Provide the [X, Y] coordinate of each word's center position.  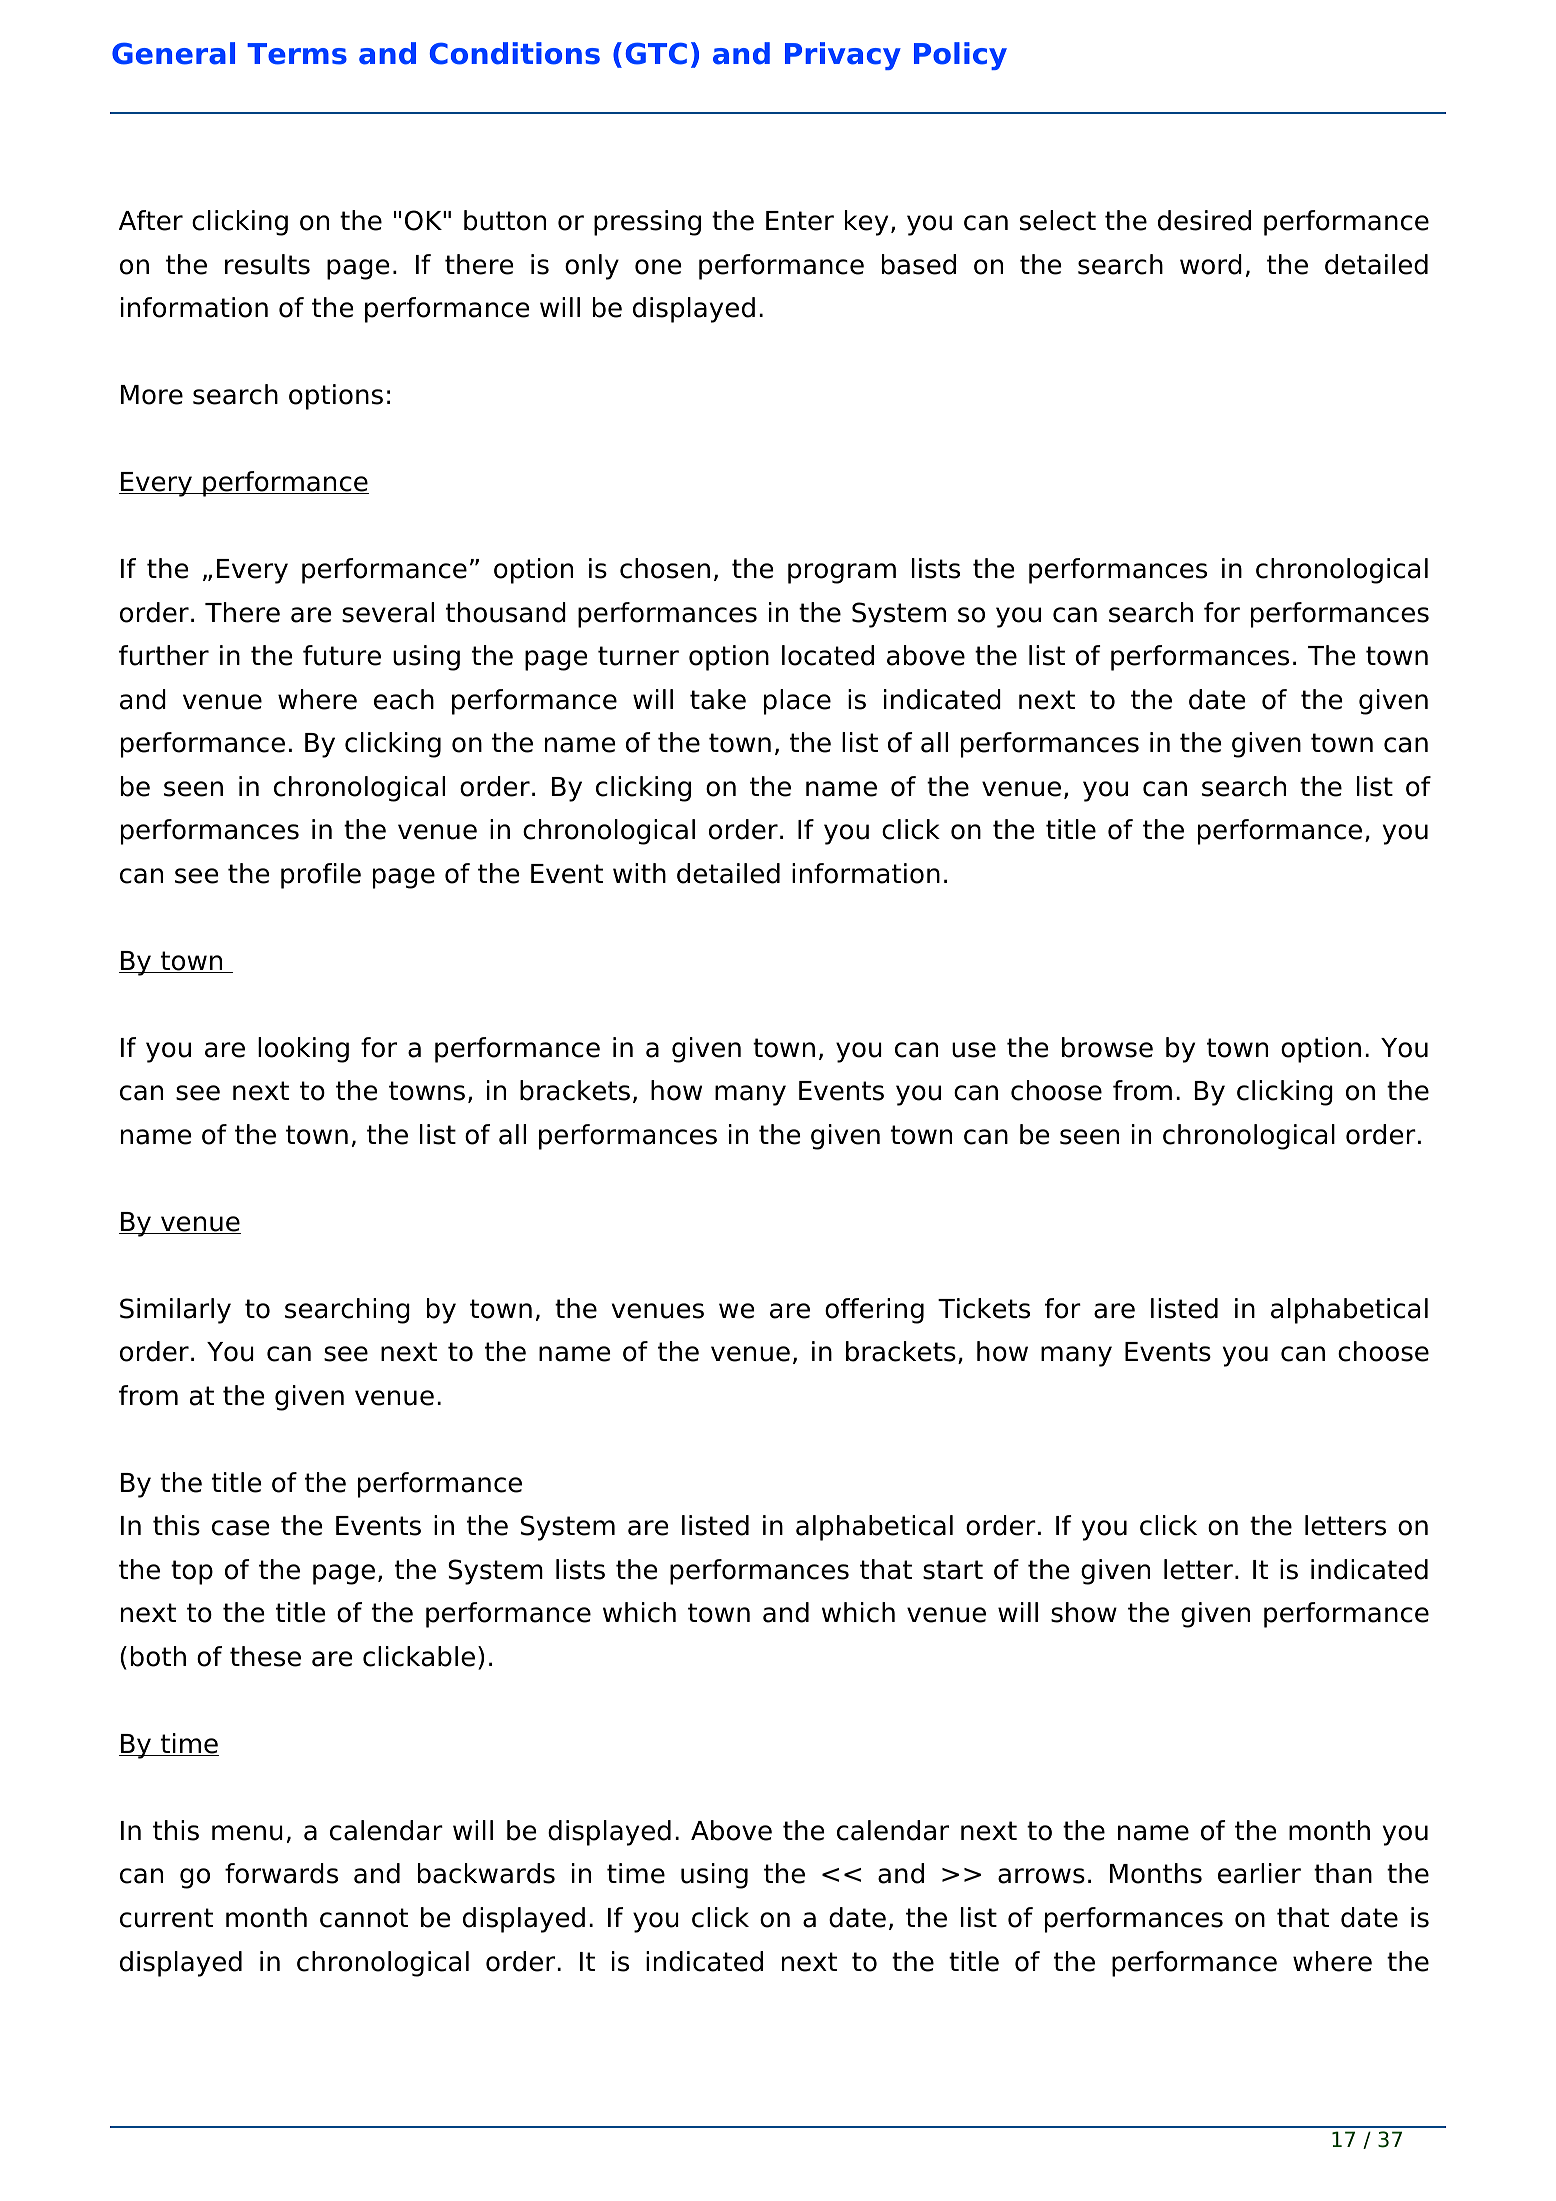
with [639, 873]
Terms [297, 54]
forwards [281, 1873]
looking [303, 1050]
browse [1107, 1047]
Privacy [843, 56]
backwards [486, 1873]
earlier [1259, 1873]
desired [1204, 220]
